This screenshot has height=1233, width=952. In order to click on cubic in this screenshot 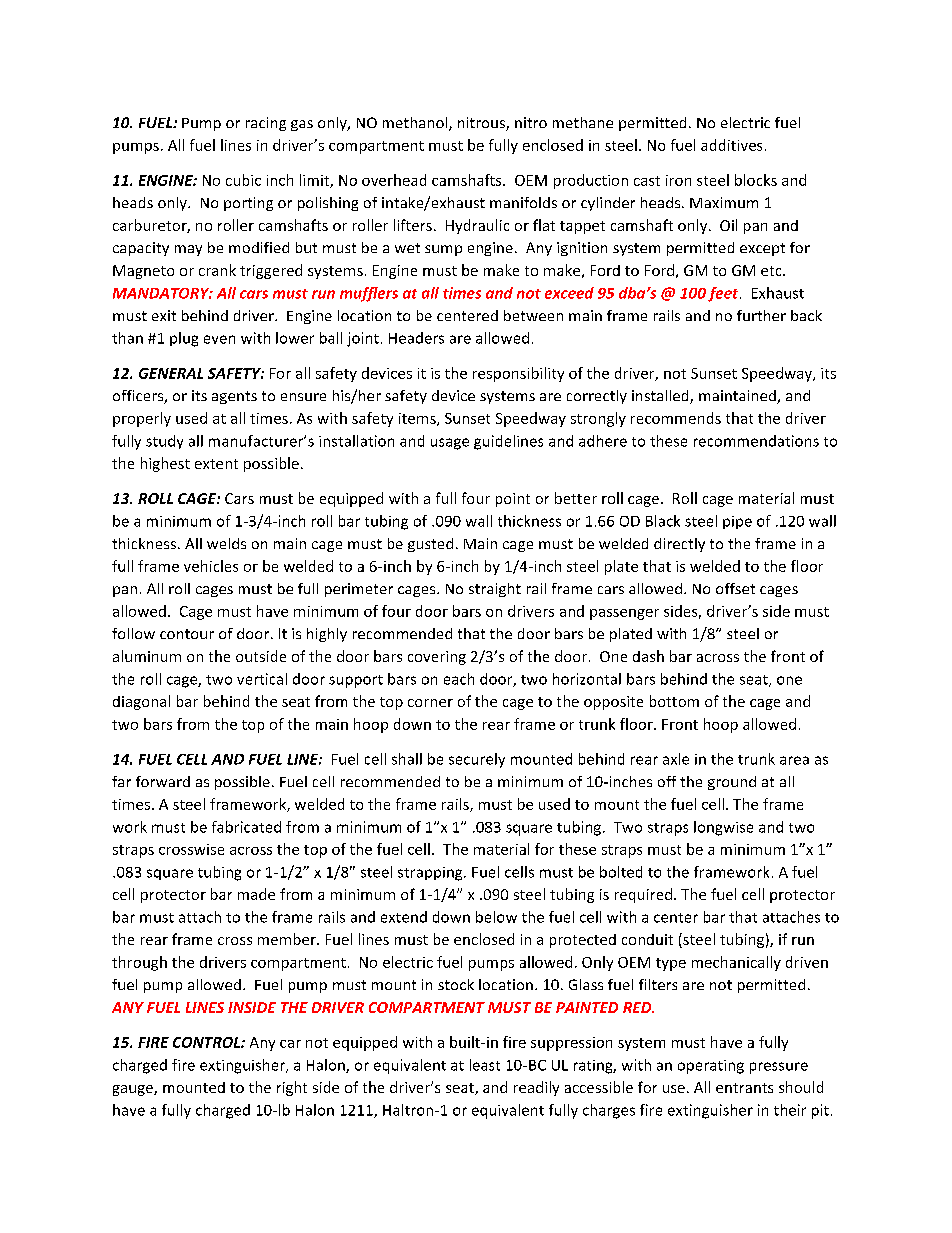, I will do `click(243, 180)`.
